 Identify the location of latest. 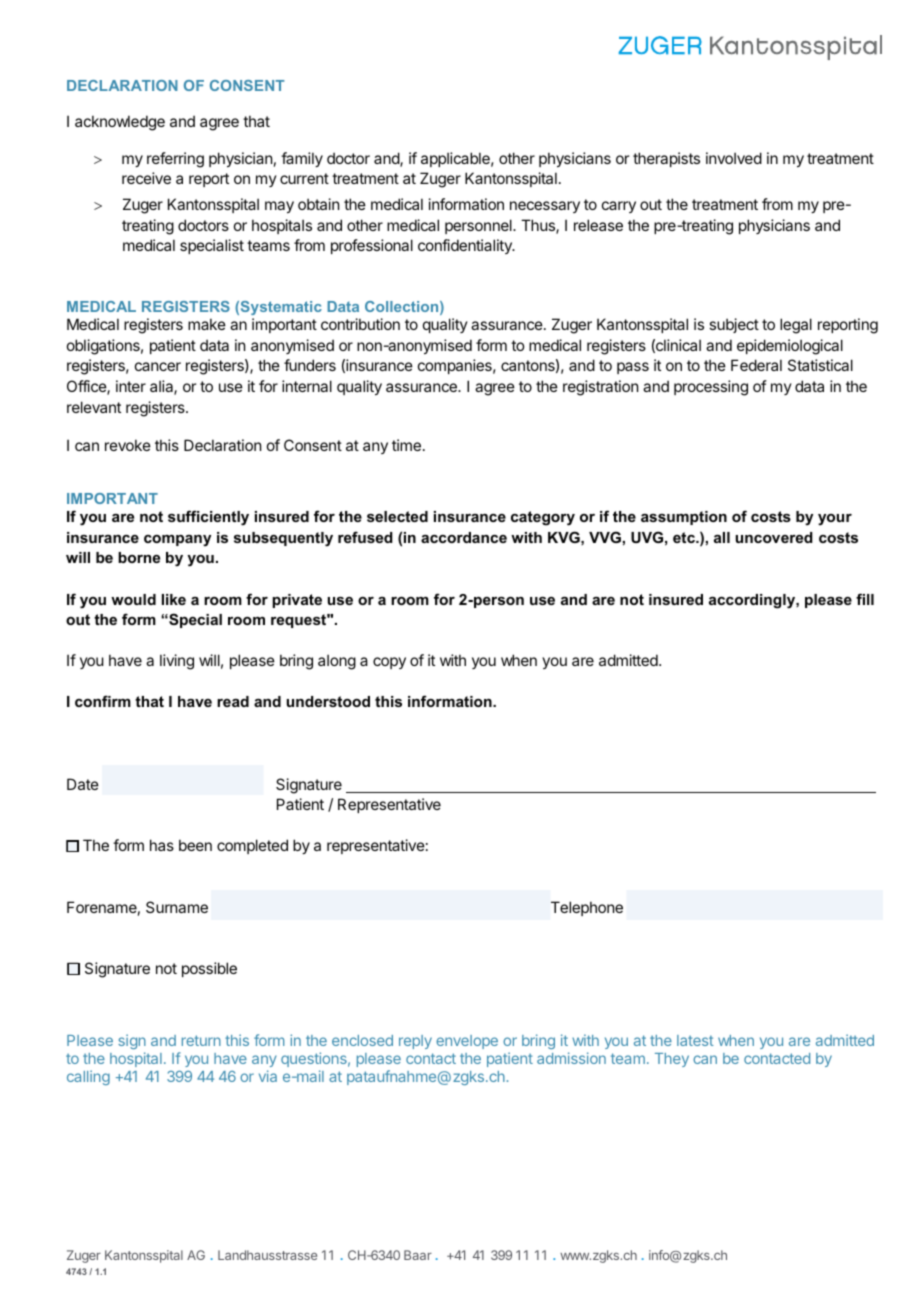
(695, 1040).
